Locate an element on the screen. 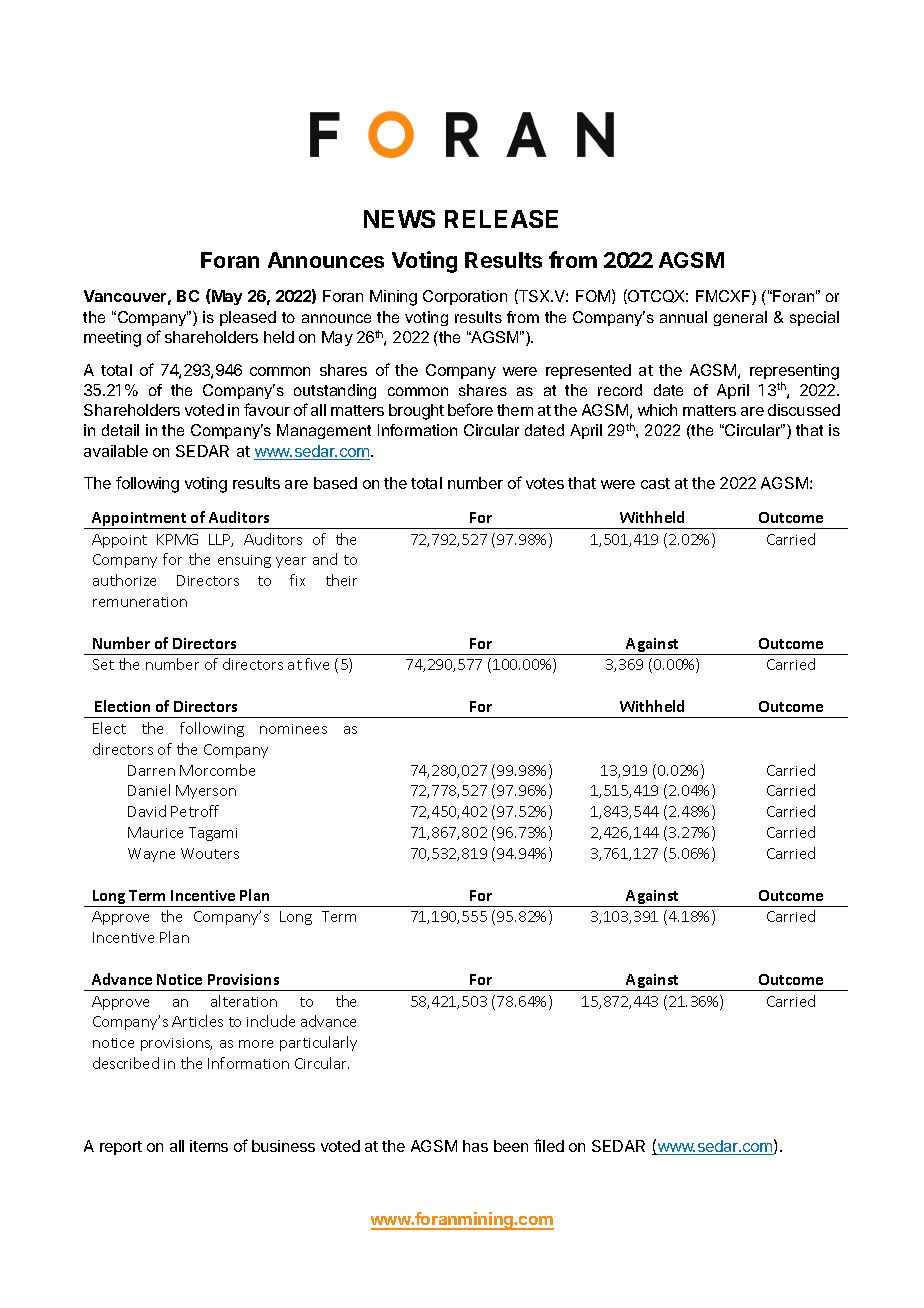 This screenshot has height=1308, width=924. votes is located at coordinates (545, 483).
